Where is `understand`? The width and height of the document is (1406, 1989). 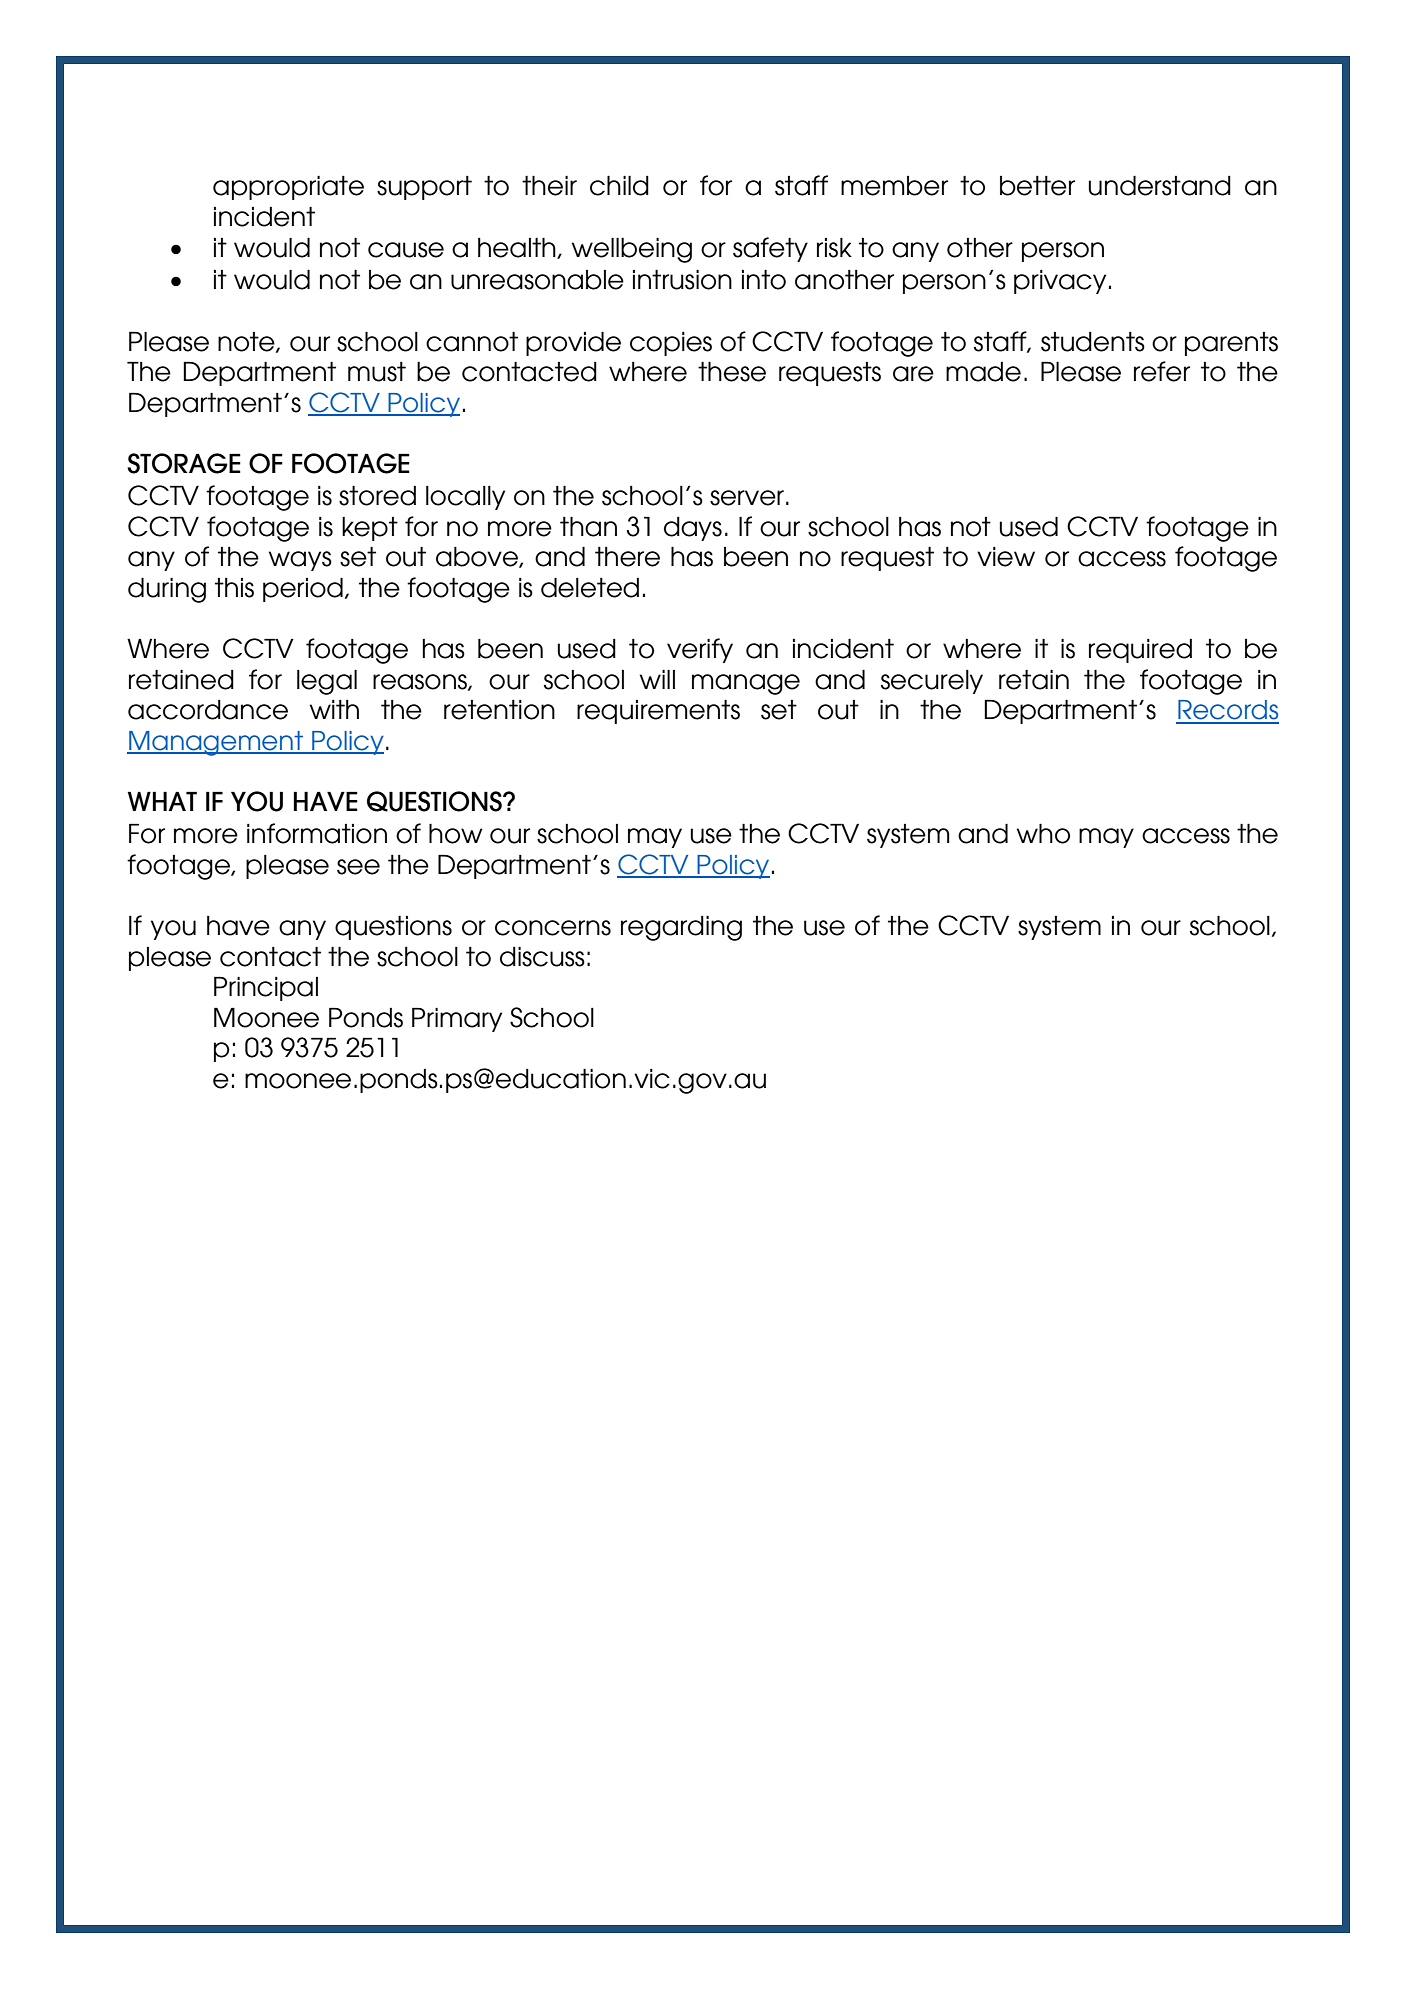
understand is located at coordinates (1160, 186).
